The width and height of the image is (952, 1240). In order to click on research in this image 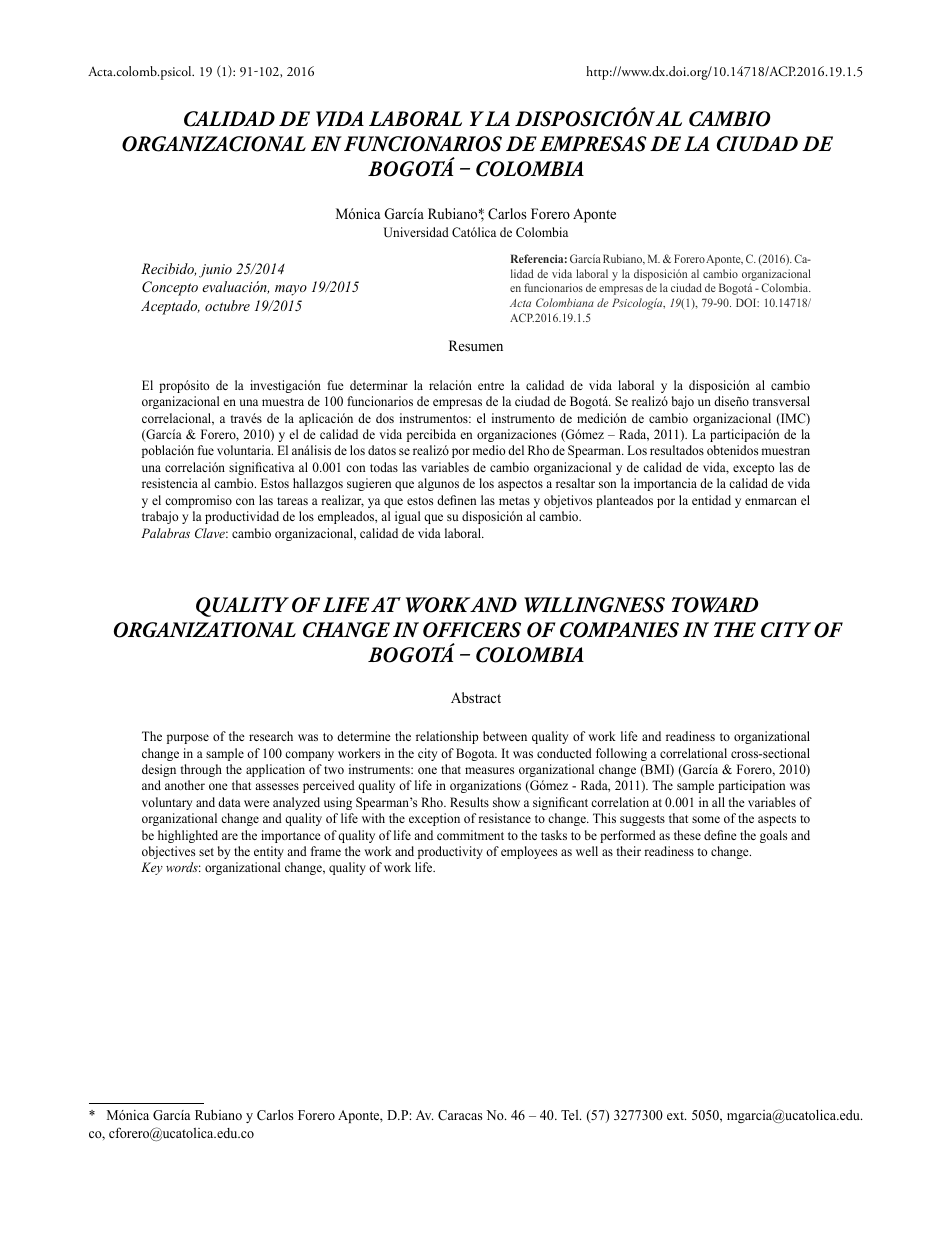, I will do `click(271, 736)`.
